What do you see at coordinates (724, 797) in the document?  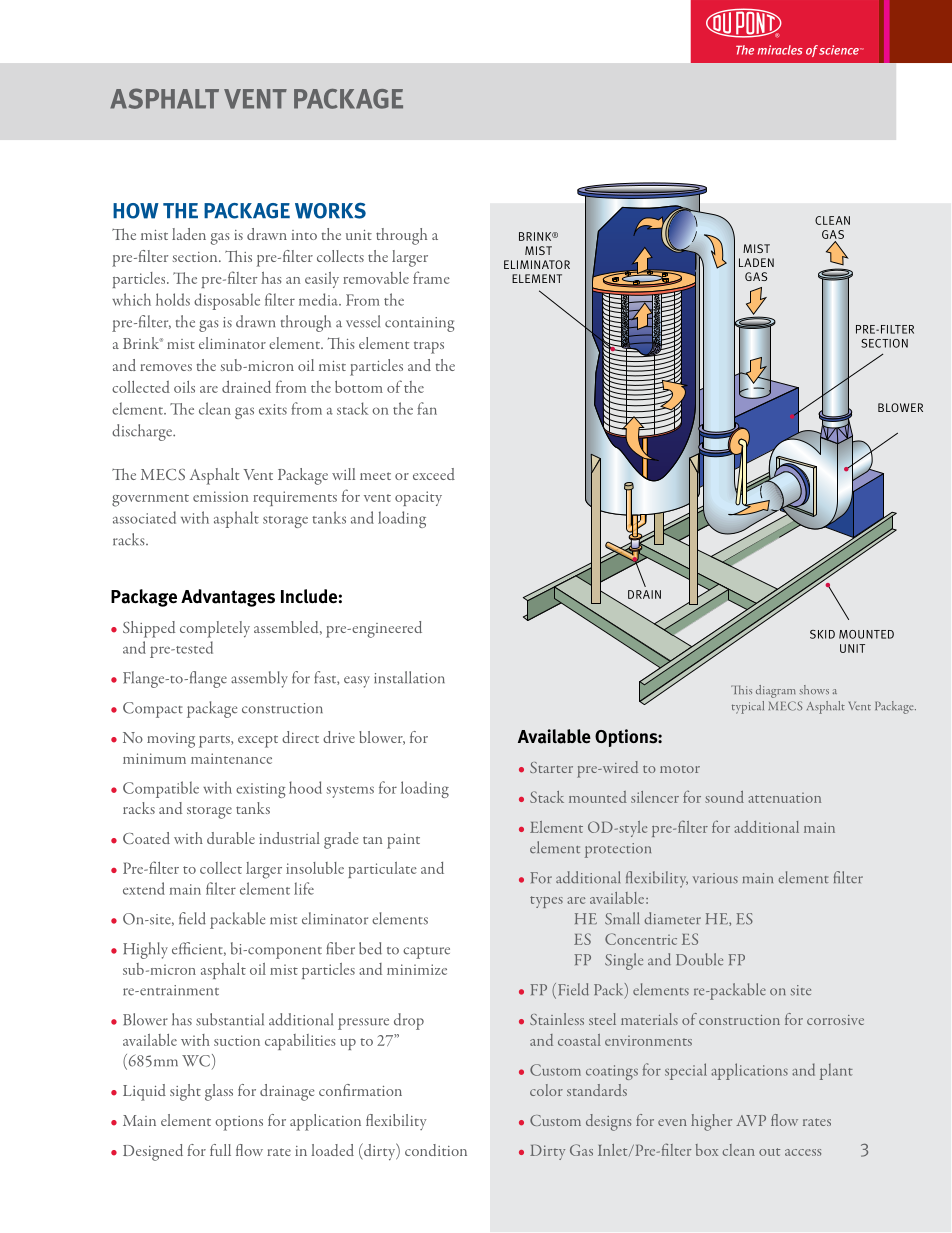 I see `sound` at bounding box center [724, 797].
